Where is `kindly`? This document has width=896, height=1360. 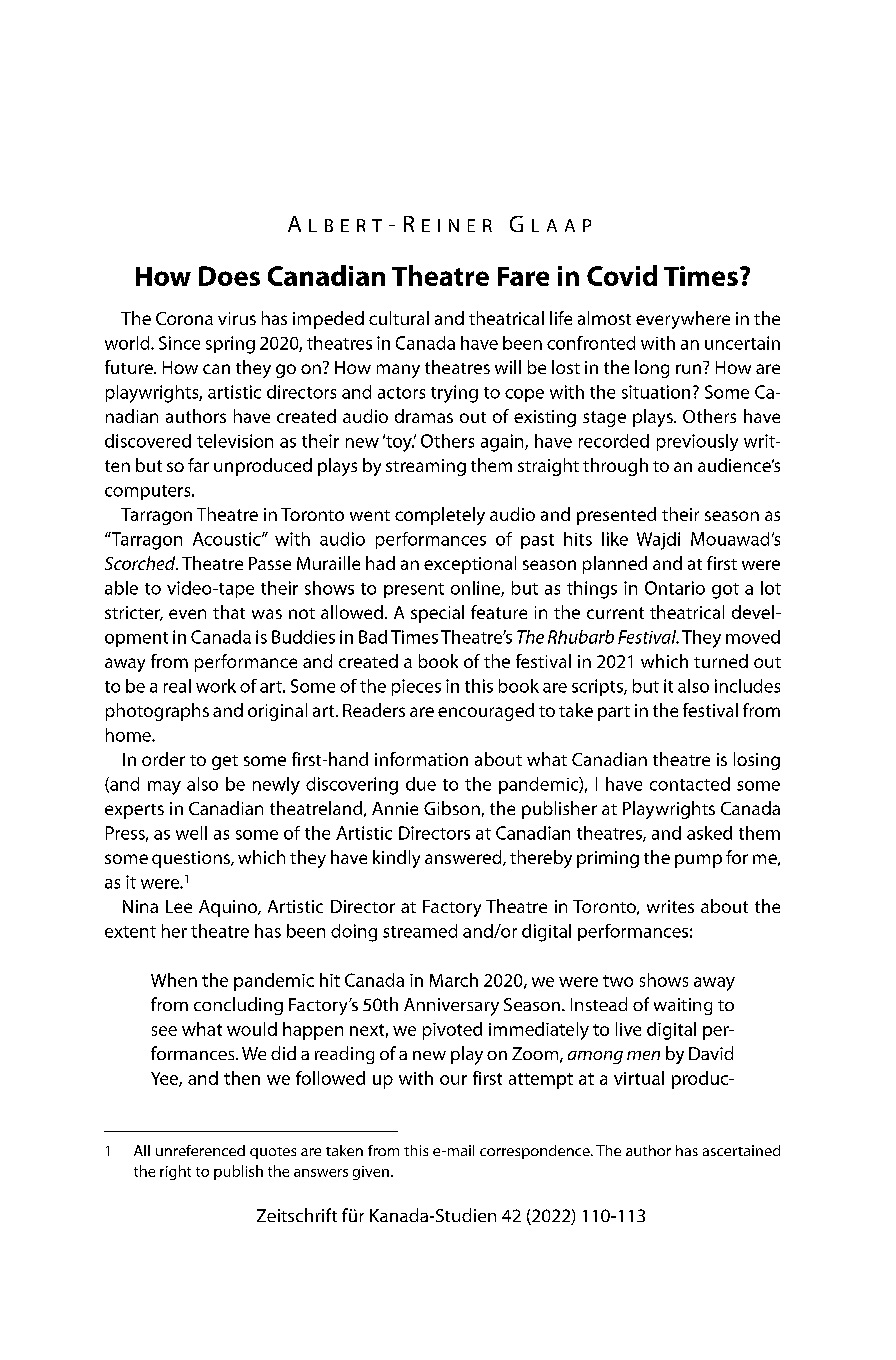 kindly is located at coordinates (396, 859).
